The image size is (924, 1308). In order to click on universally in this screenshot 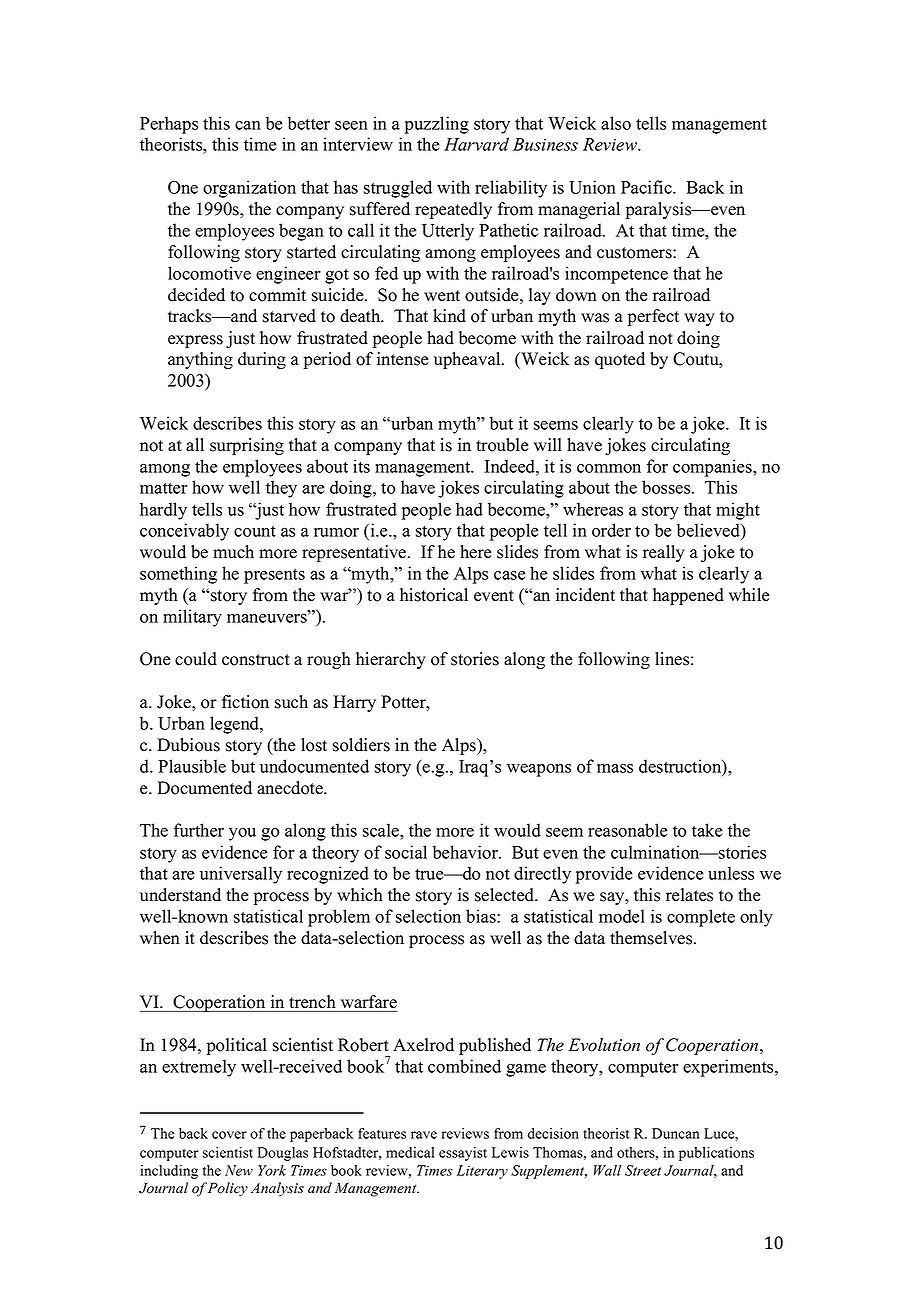, I will do `click(241, 875)`.
